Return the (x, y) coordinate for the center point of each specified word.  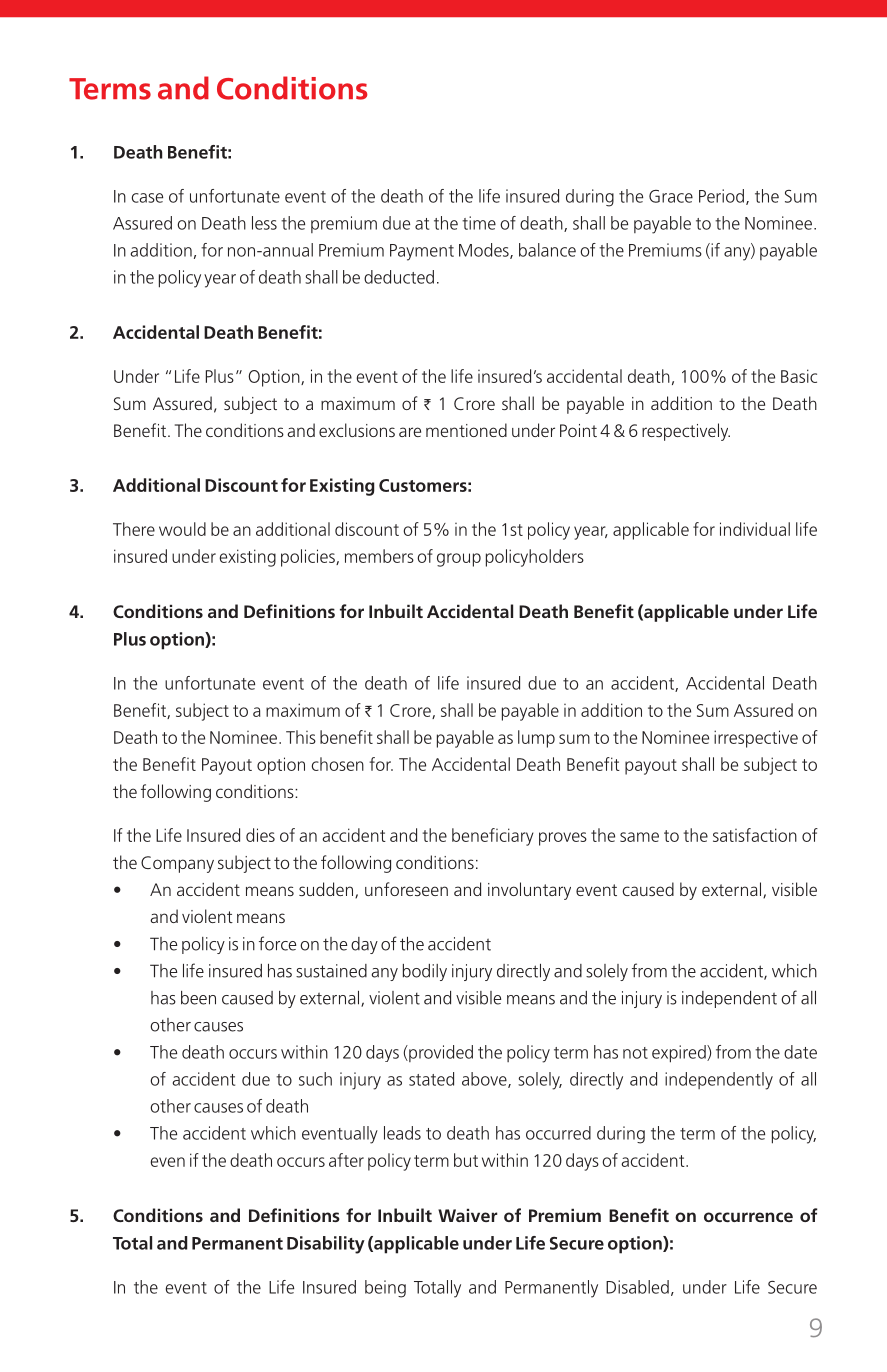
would (182, 529)
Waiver (467, 1215)
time (479, 223)
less (264, 223)
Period (721, 196)
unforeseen (406, 889)
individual (755, 529)
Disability (326, 1245)
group (459, 560)
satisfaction (755, 835)
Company (177, 864)
